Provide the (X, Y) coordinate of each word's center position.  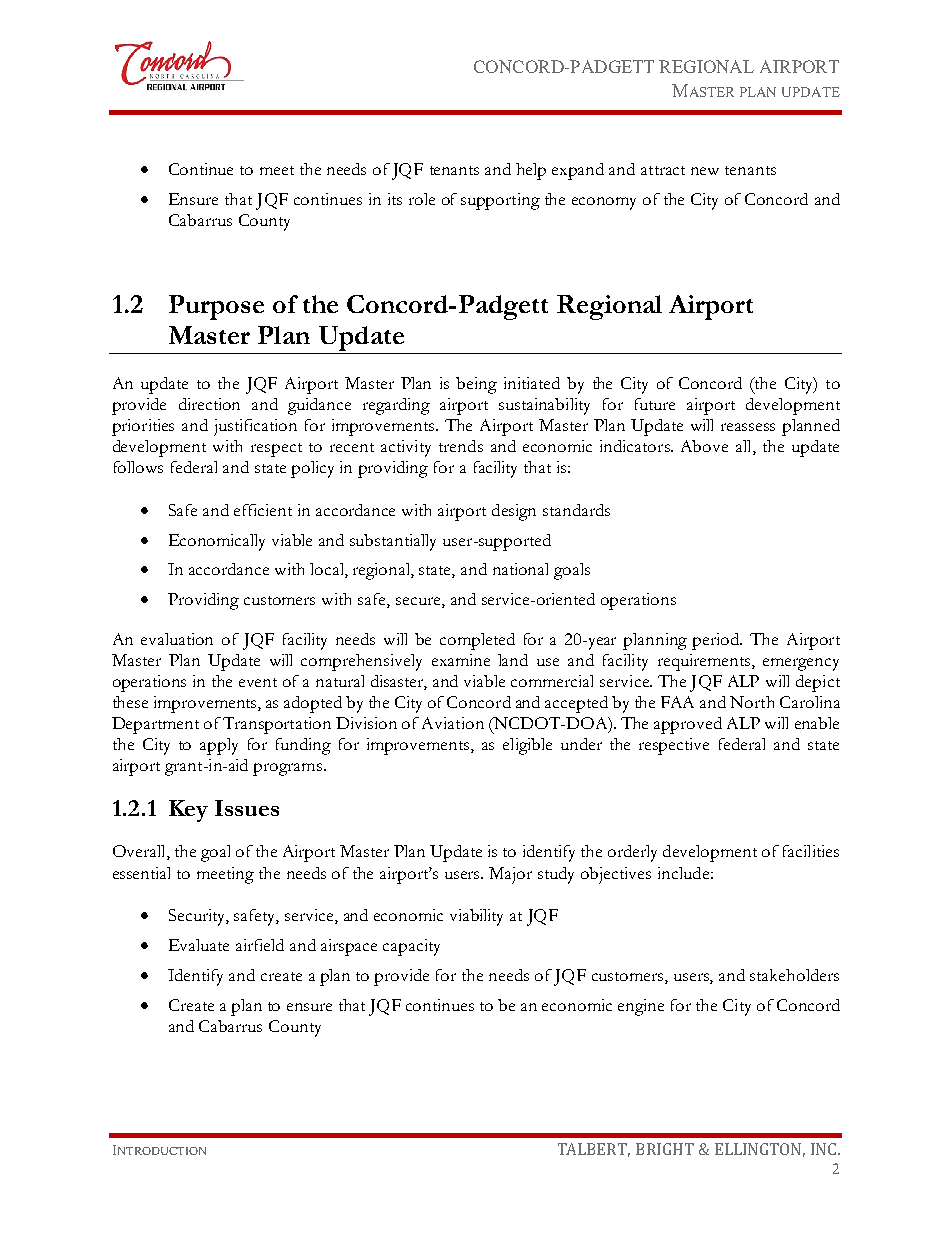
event (258, 682)
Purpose (216, 307)
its (395, 199)
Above (704, 446)
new (705, 171)
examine (461, 660)
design (514, 512)
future (655, 404)
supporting (500, 201)
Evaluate (199, 945)
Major (510, 875)
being (476, 385)
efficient (263, 510)
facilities (811, 851)
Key (188, 811)
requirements (705, 662)
